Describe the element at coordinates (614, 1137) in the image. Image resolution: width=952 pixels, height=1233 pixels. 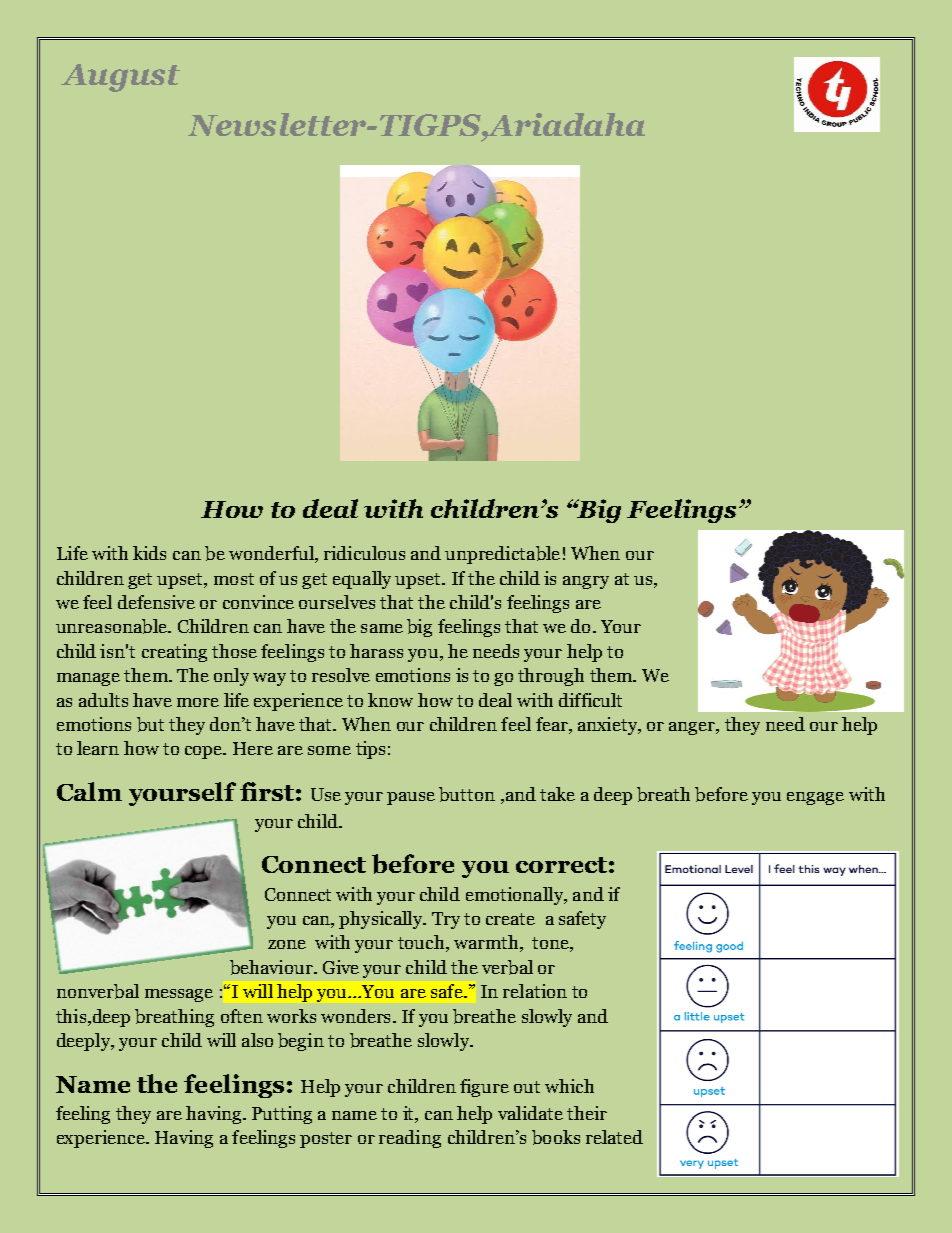
I see `related` at that location.
